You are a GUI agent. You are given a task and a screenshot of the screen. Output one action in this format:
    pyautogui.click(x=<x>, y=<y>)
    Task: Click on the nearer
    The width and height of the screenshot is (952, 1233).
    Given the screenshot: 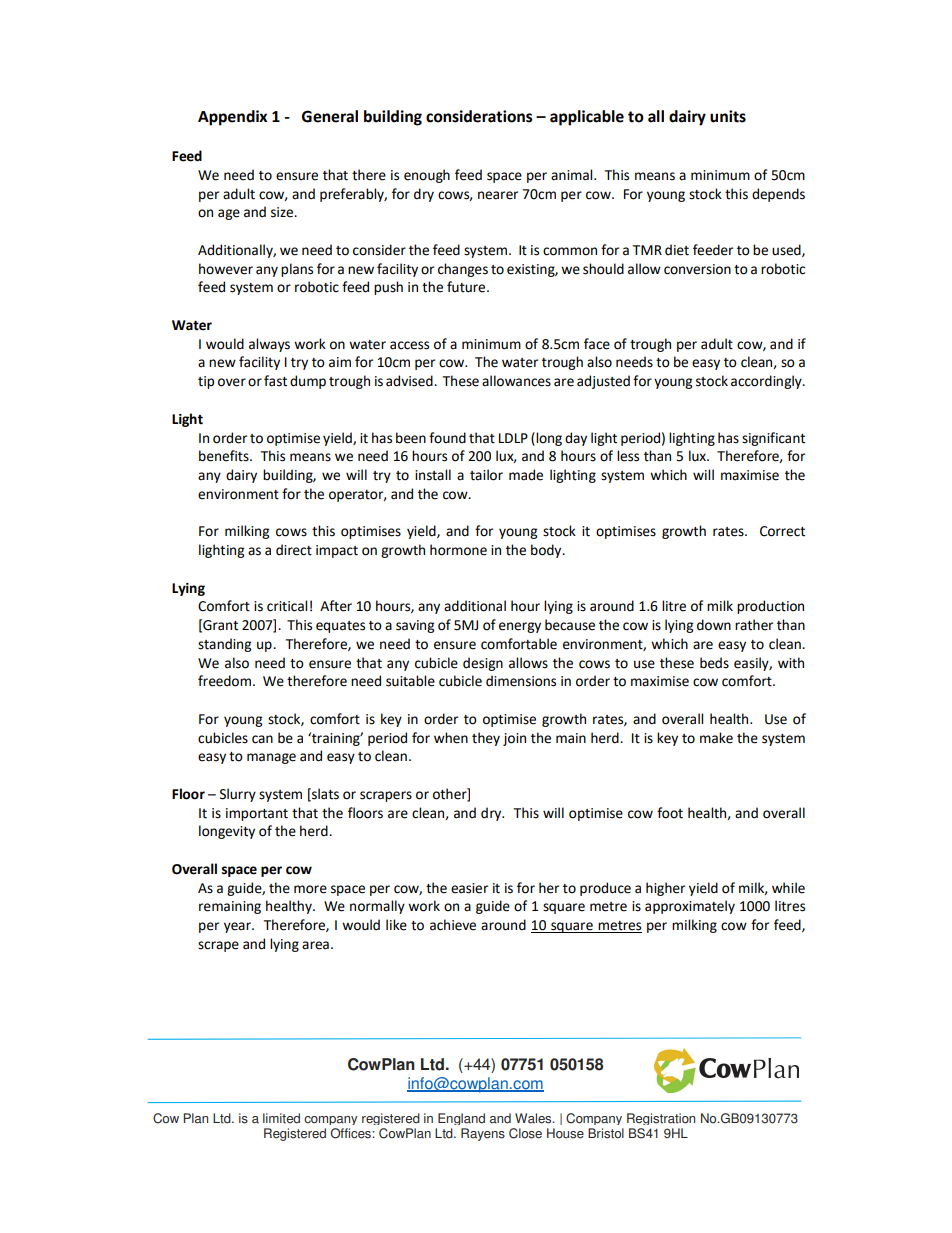 What is the action you would take?
    pyautogui.click(x=498, y=195)
